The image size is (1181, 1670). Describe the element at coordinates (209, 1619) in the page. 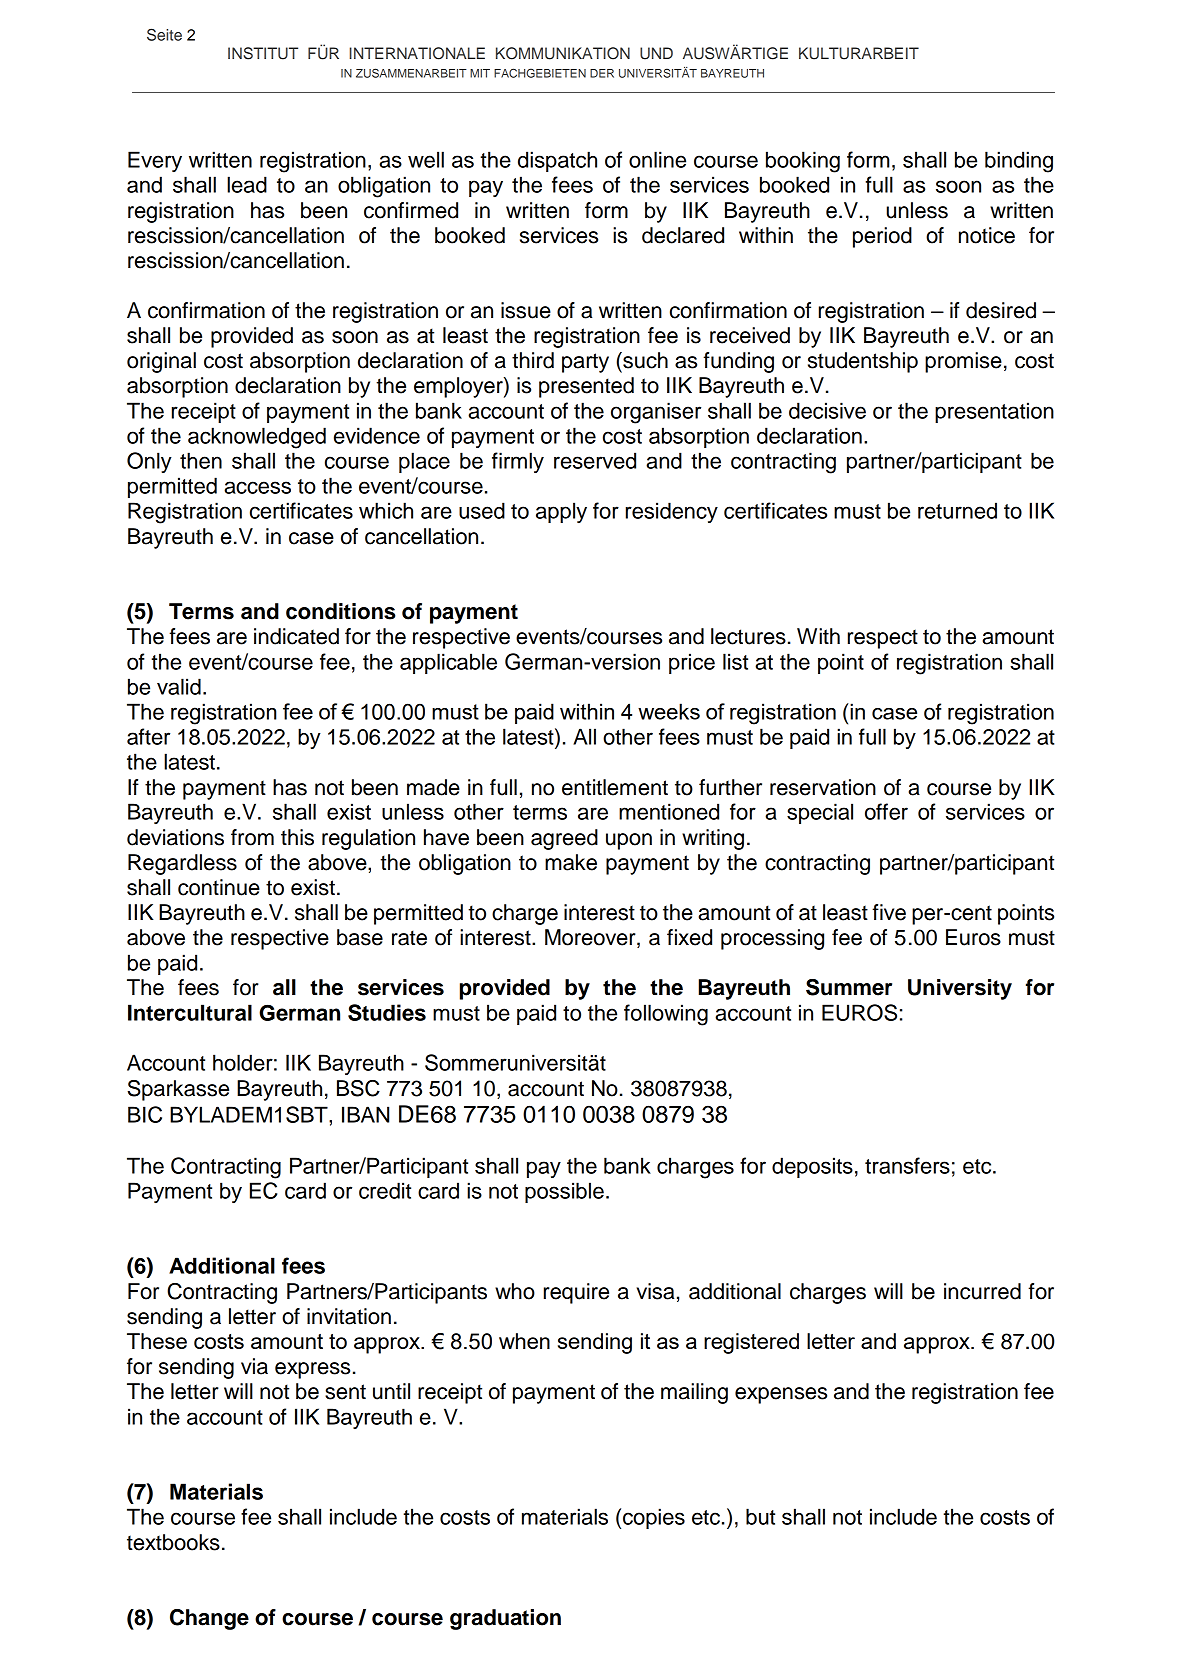

I see `Change` at that location.
